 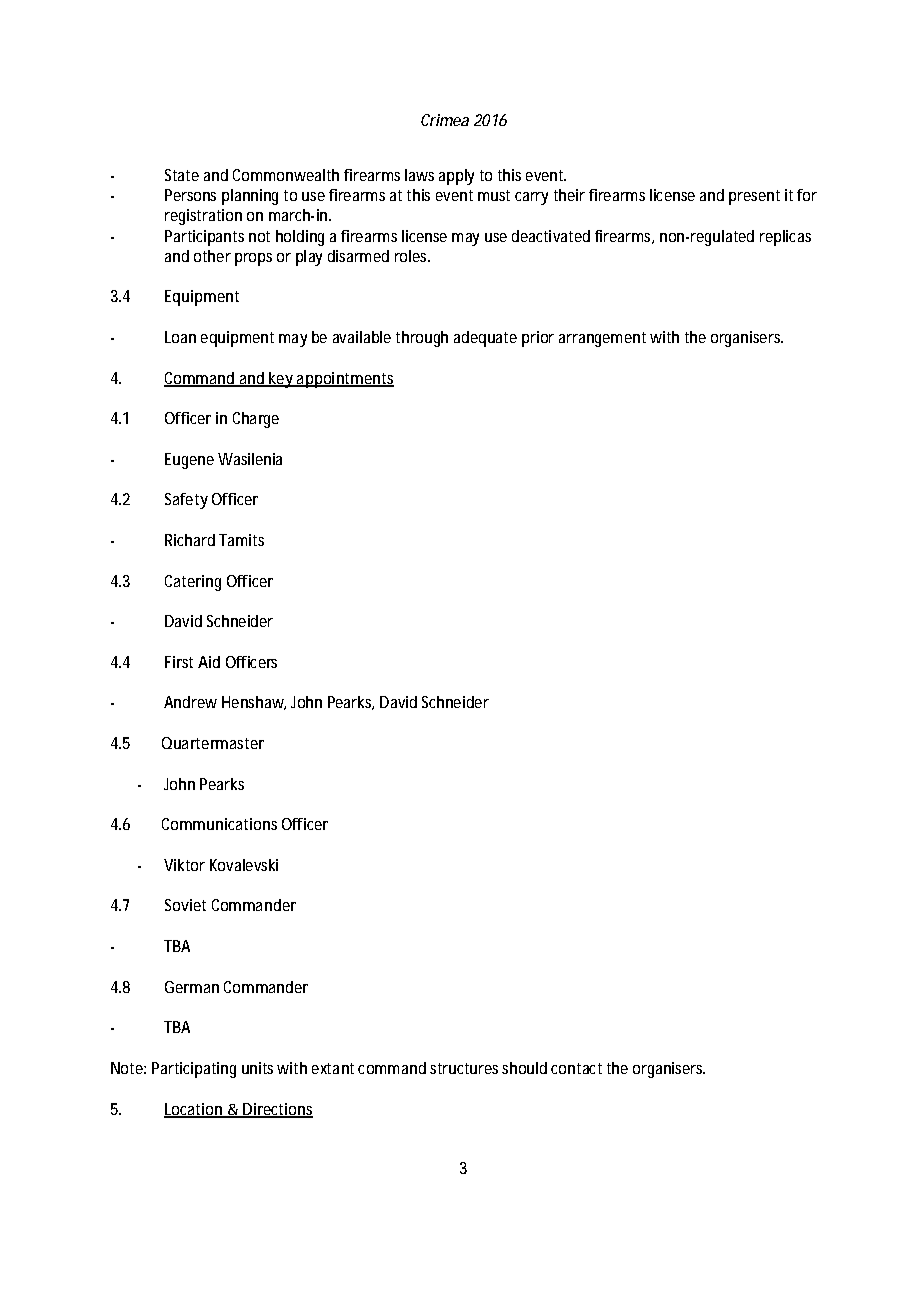 I want to click on must, so click(x=494, y=195).
